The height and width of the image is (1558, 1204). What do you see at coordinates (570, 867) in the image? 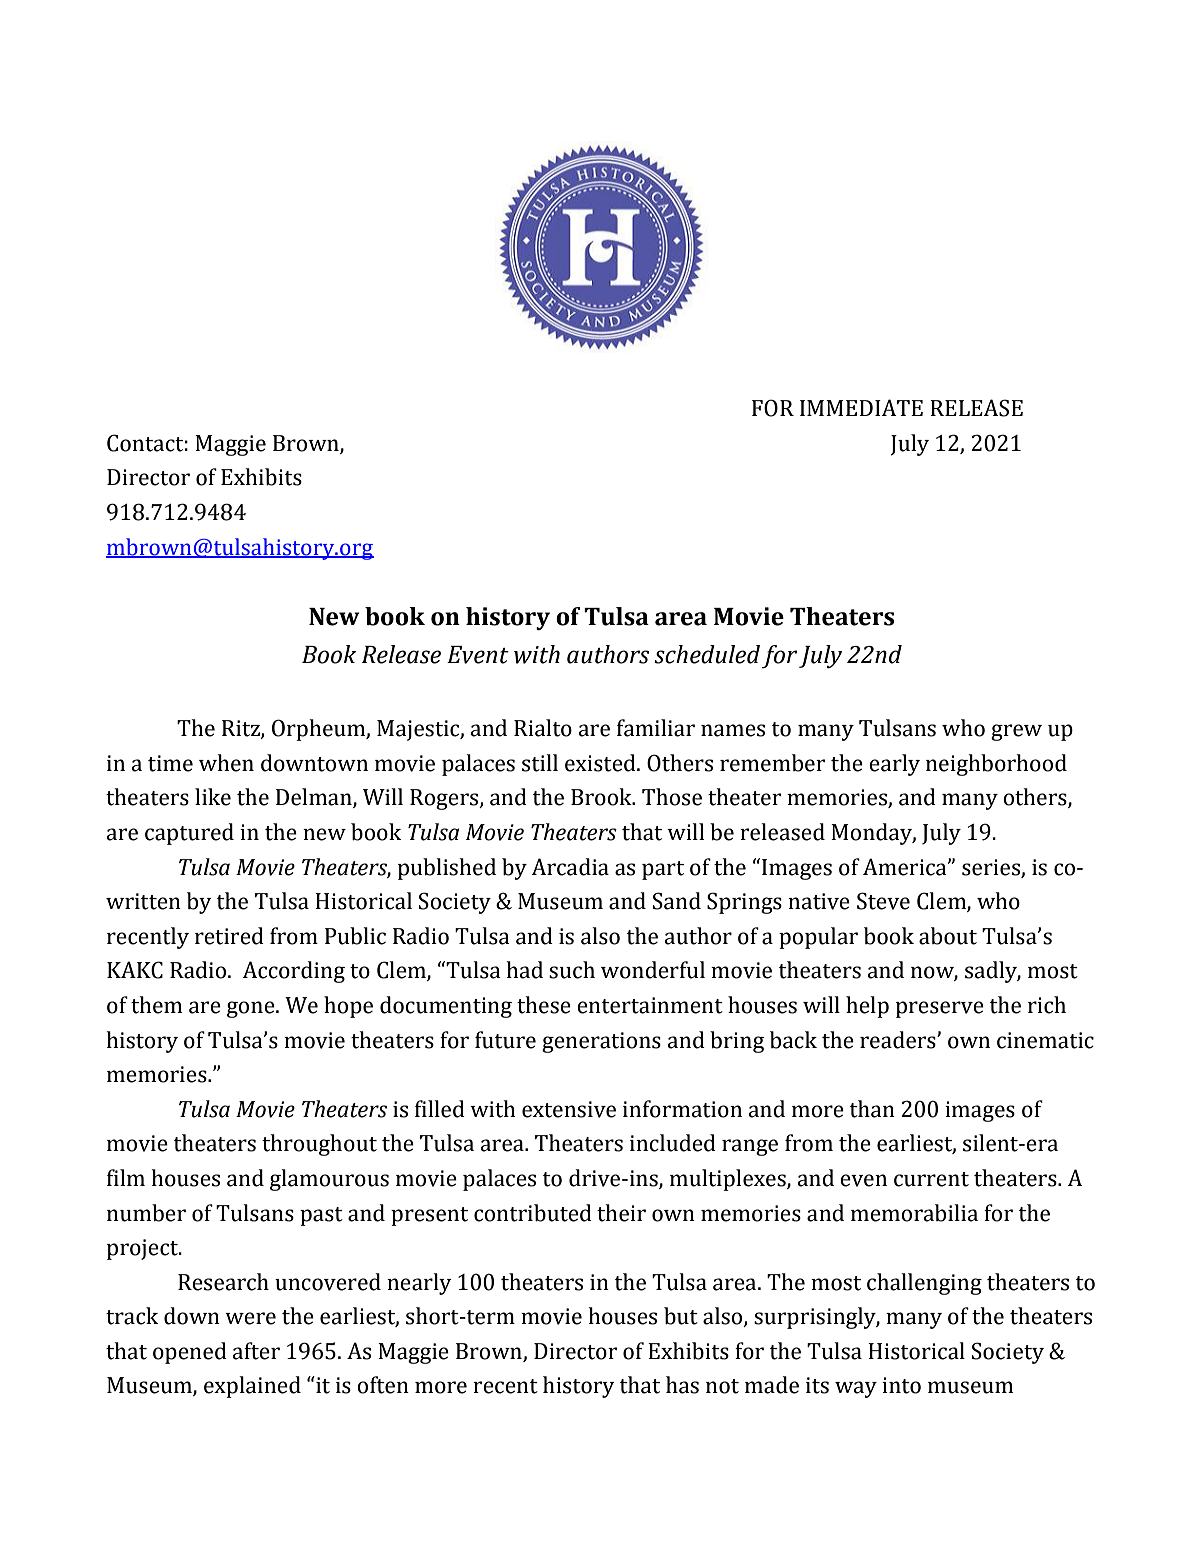
I see `Arcadia` at bounding box center [570, 867].
